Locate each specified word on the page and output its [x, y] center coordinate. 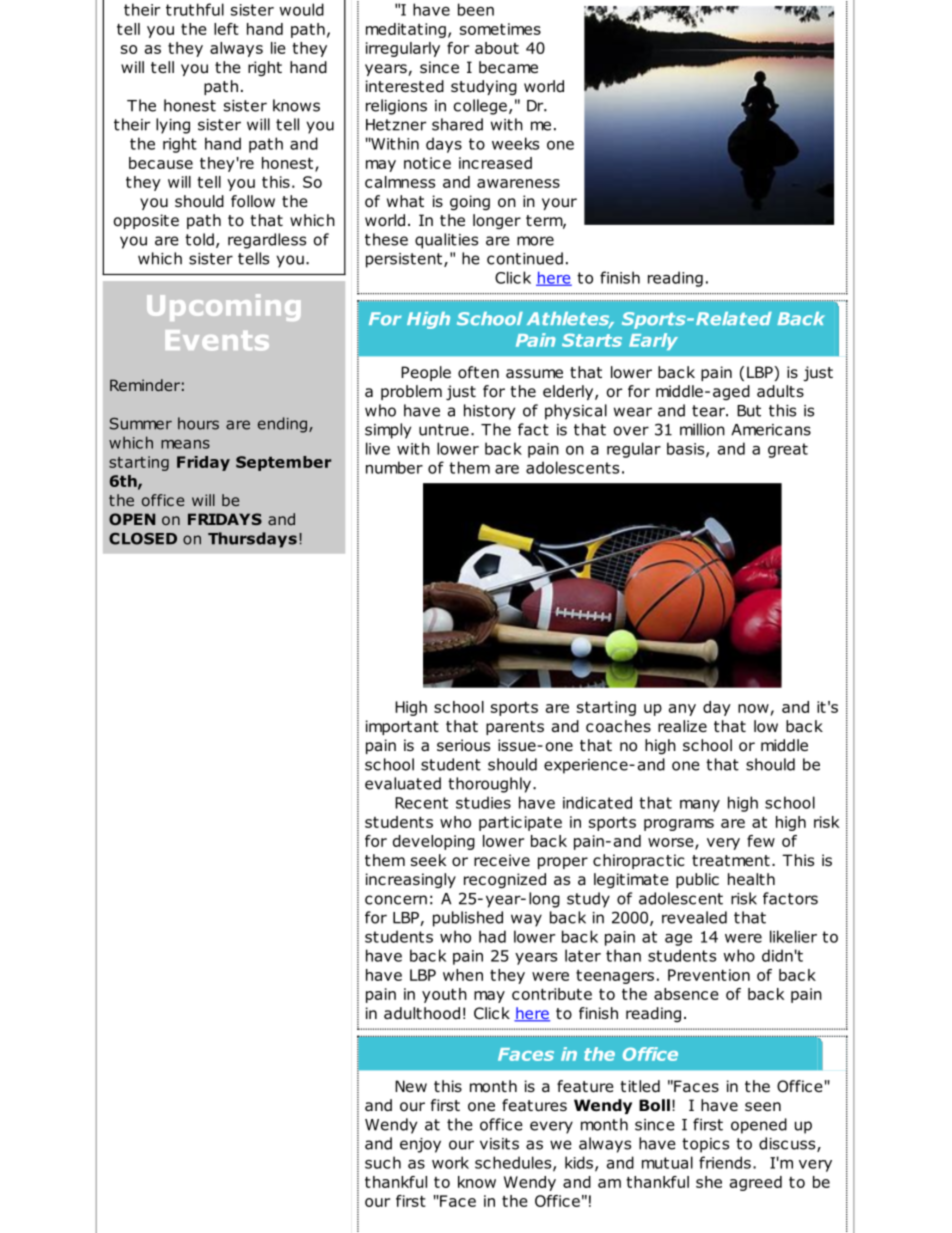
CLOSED [143, 538]
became [508, 67]
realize [682, 726]
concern [396, 900]
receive [502, 860]
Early [653, 341]
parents [515, 728]
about [497, 48]
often [478, 372]
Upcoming [223, 307]
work [450, 1162]
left [226, 29]
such [383, 1162]
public [697, 880]
